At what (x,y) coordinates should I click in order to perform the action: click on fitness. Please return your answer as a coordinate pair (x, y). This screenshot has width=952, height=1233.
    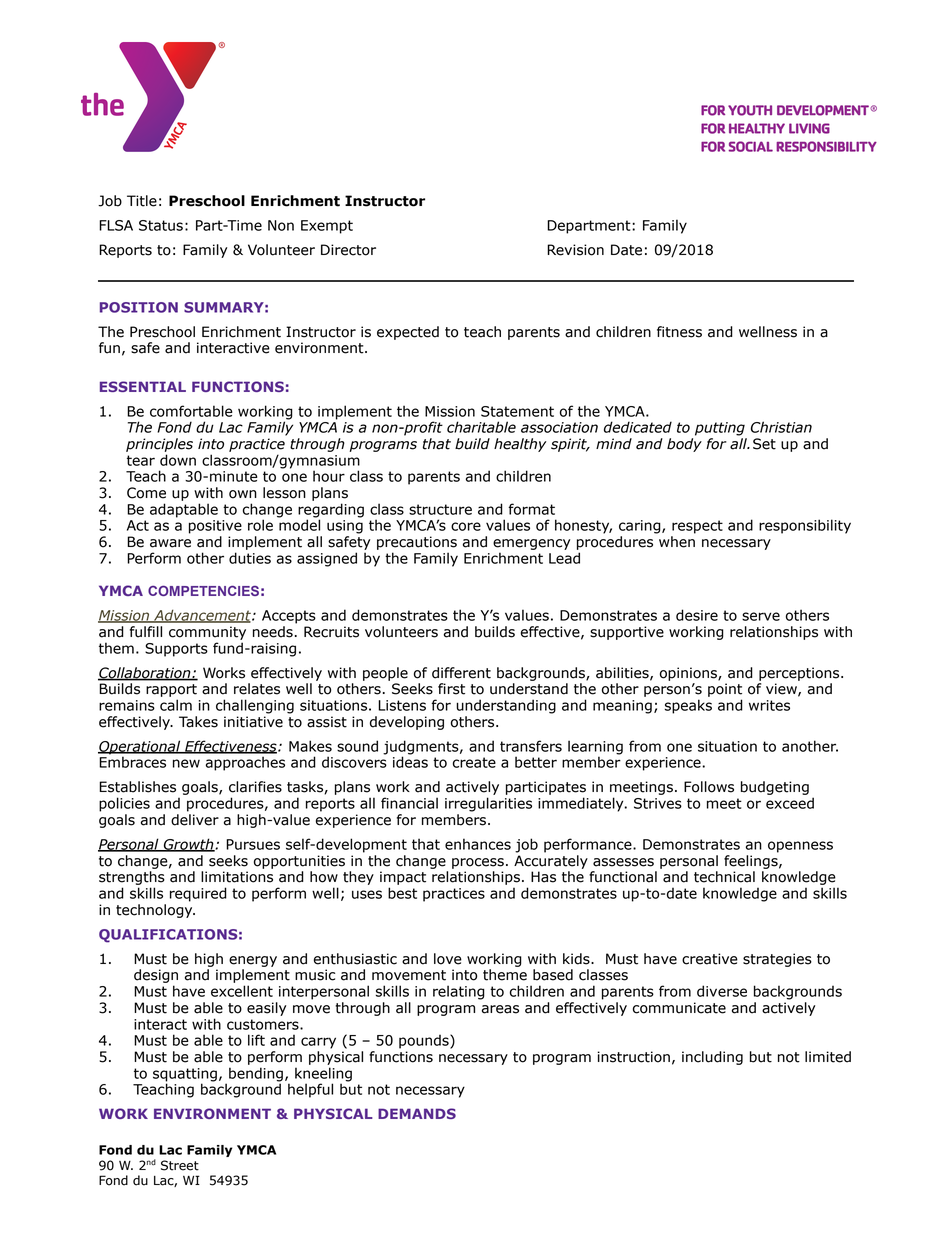
    Looking at the image, I should click on (679, 332).
